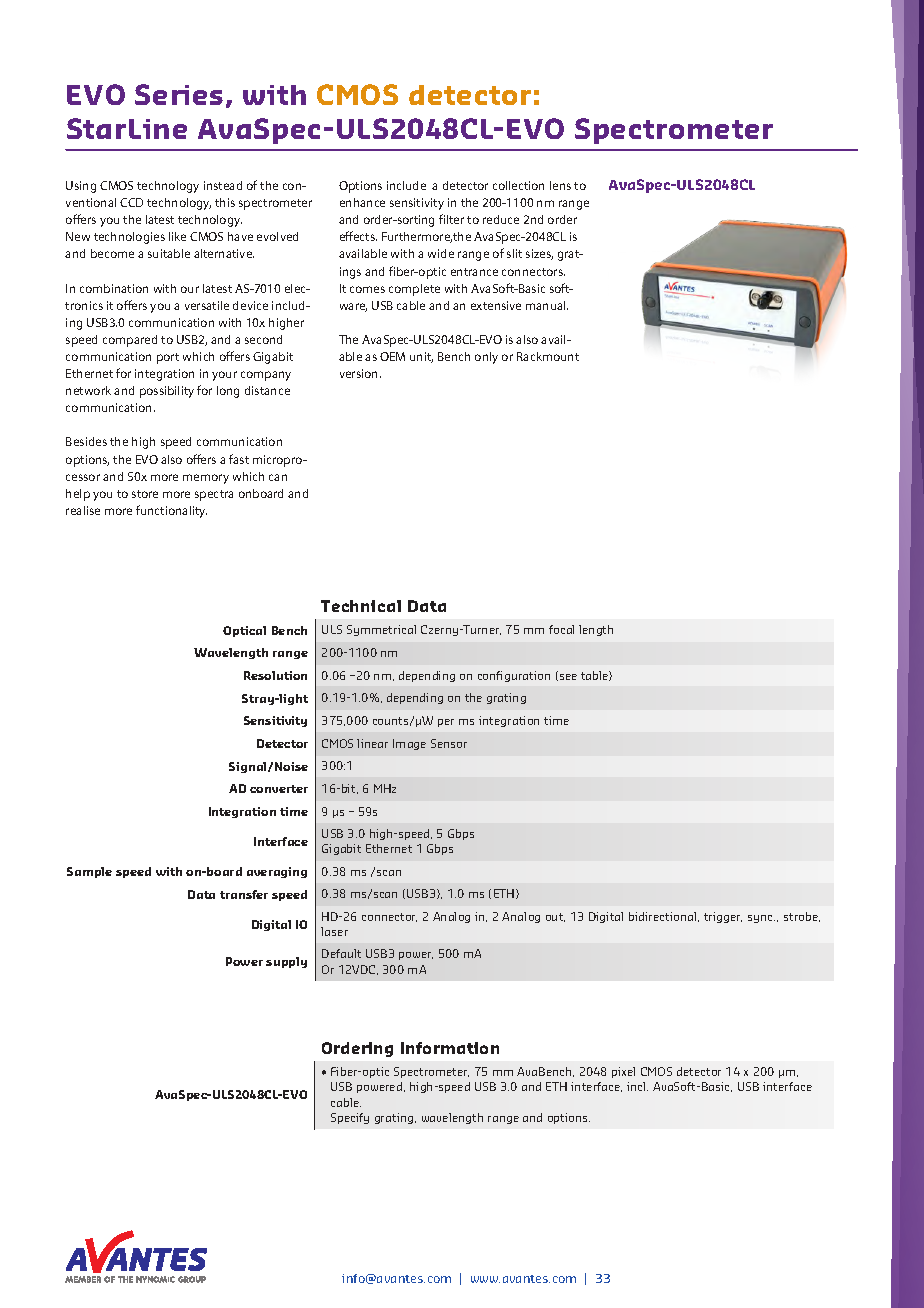  I want to click on see, so click(568, 677).
